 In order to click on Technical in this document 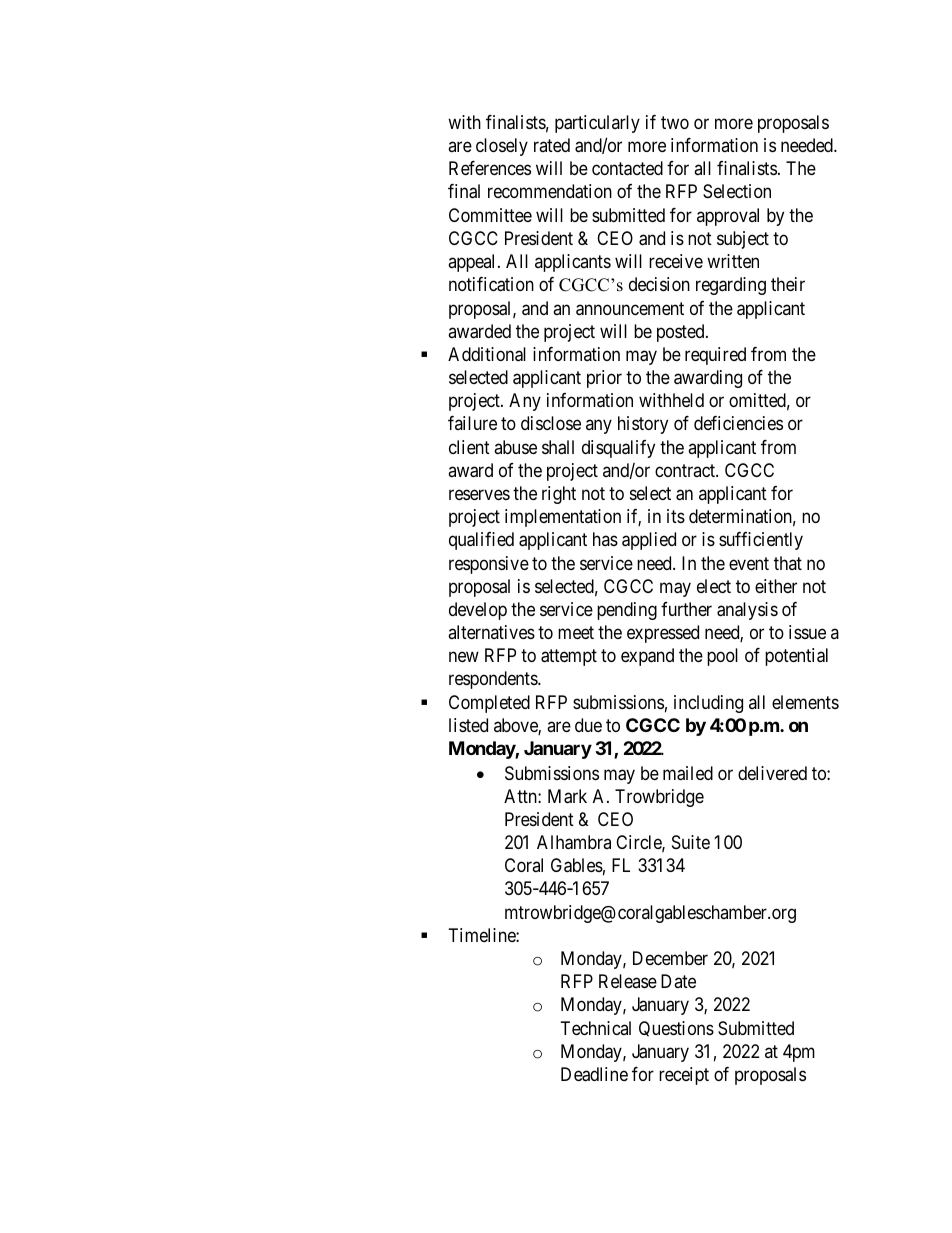, I will do `click(596, 1028)`.
